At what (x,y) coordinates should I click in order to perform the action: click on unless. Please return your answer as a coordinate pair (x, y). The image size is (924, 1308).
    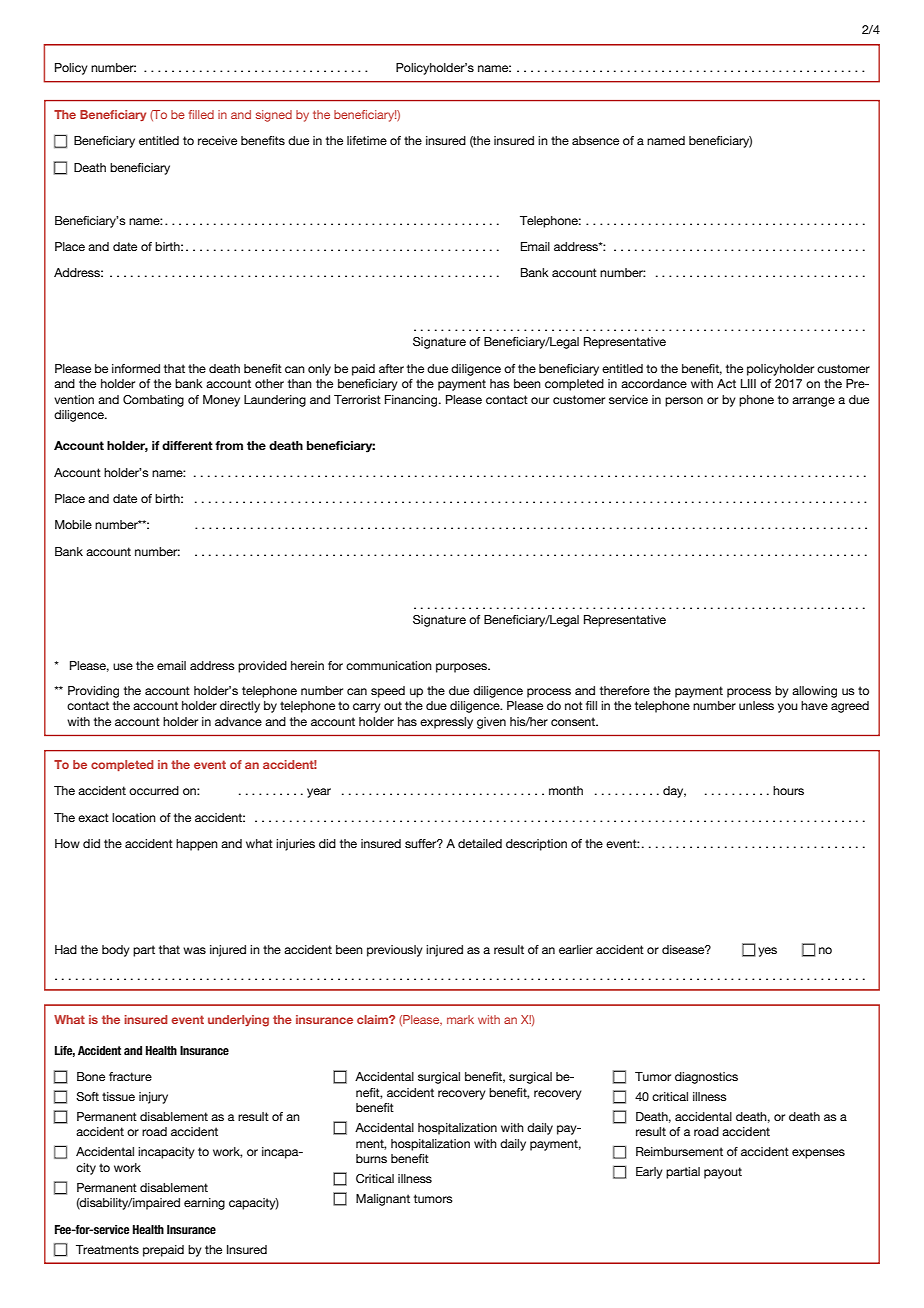
    Looking at the image, I should click on (756, 705).
